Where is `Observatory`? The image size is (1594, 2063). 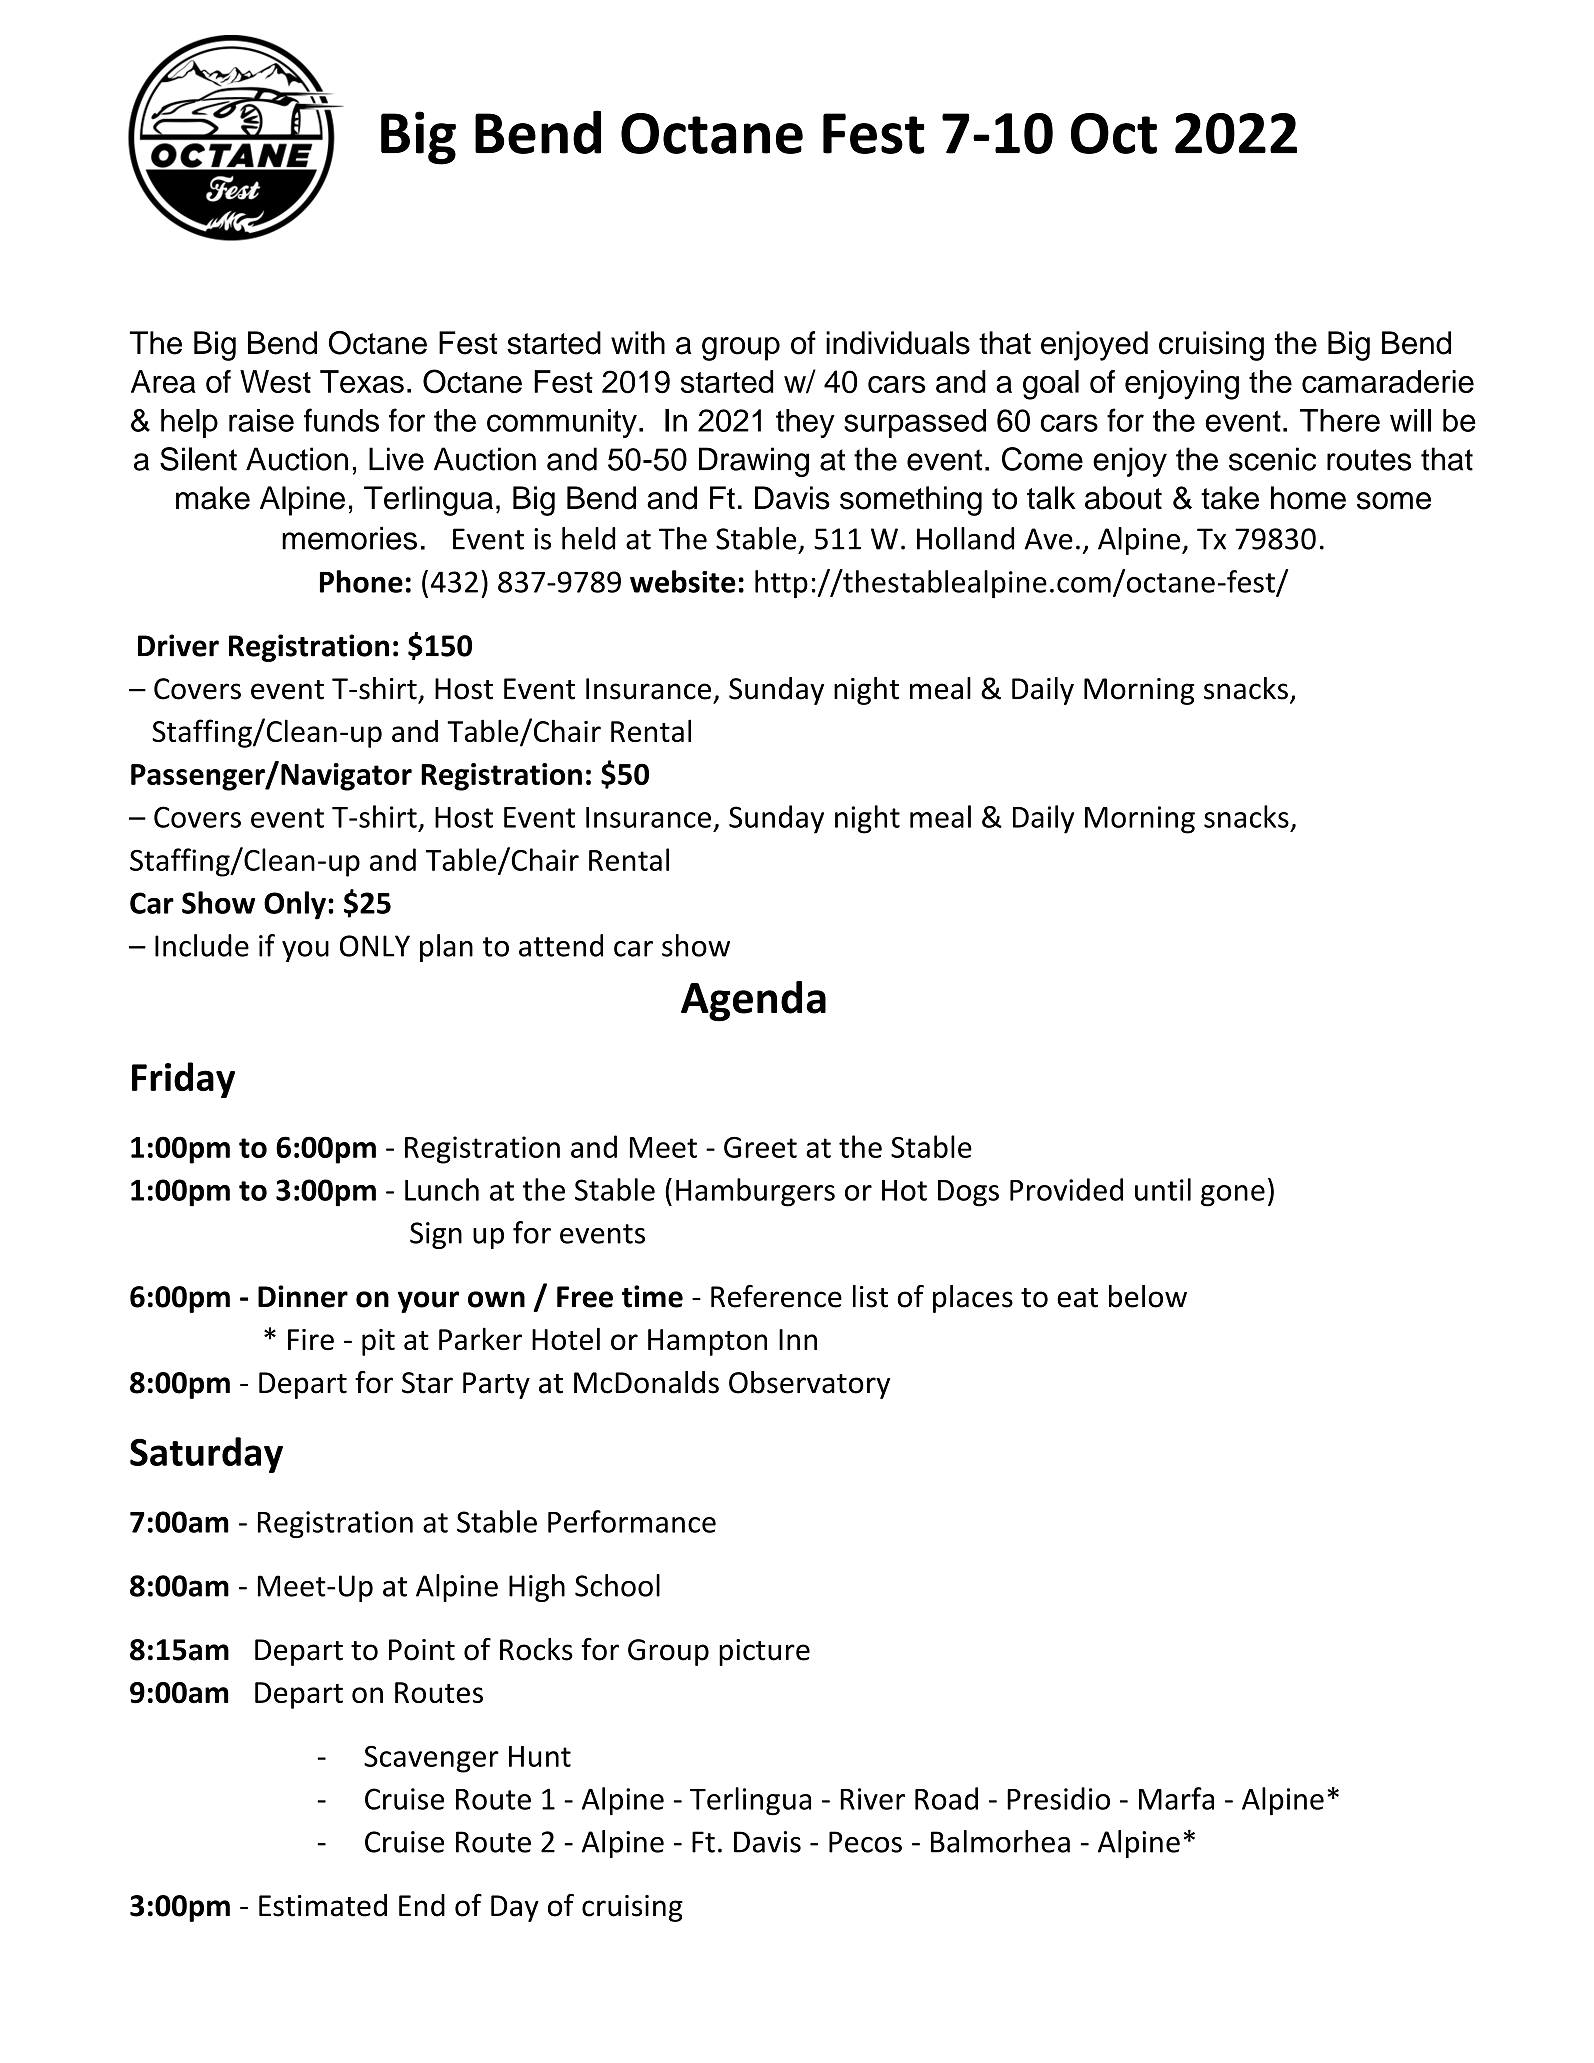 Observatory is located at coordinates (809, 1385).
